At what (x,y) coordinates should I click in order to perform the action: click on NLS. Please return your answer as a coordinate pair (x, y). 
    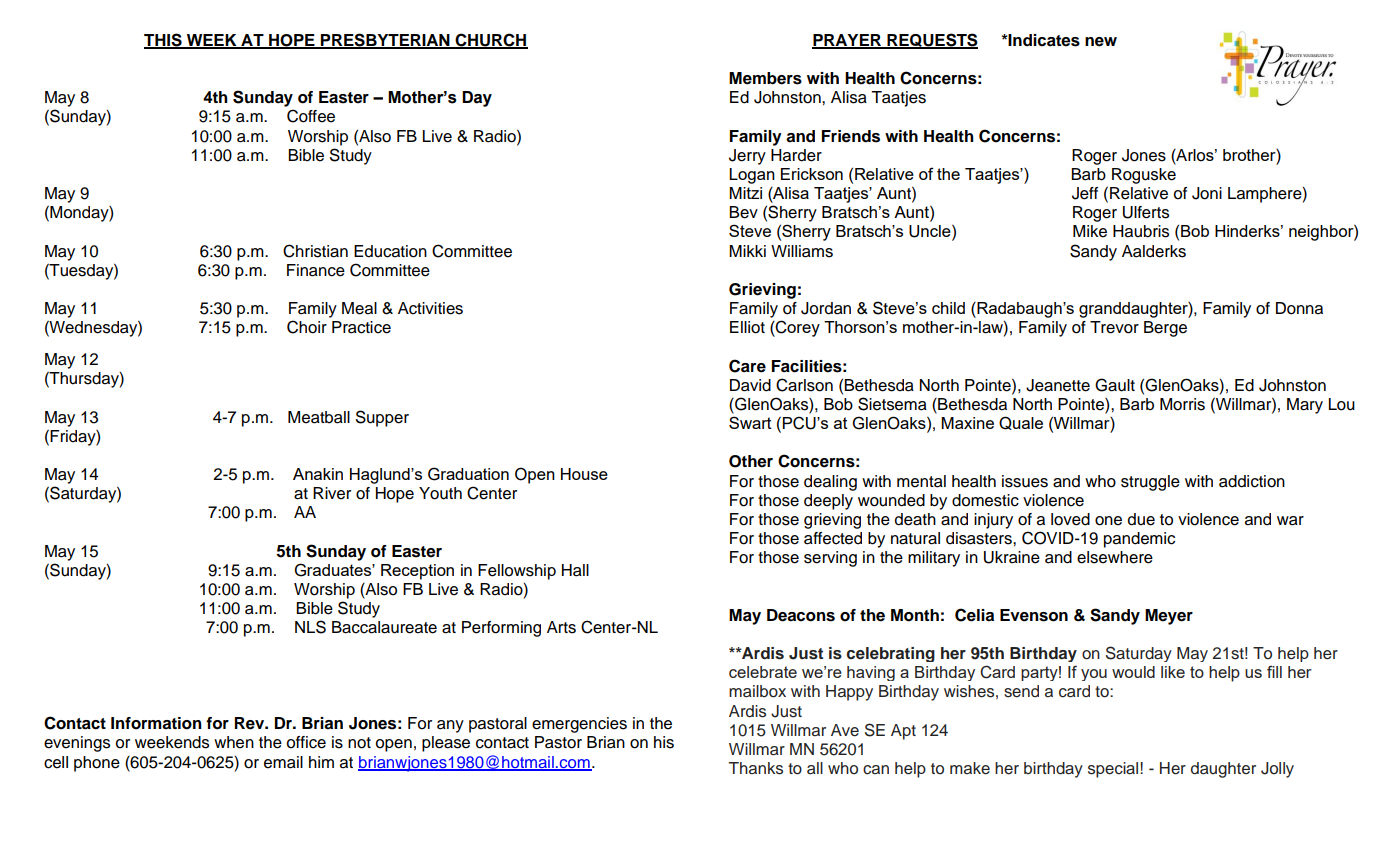
    Looking at the image, I should click on (310, 627).
